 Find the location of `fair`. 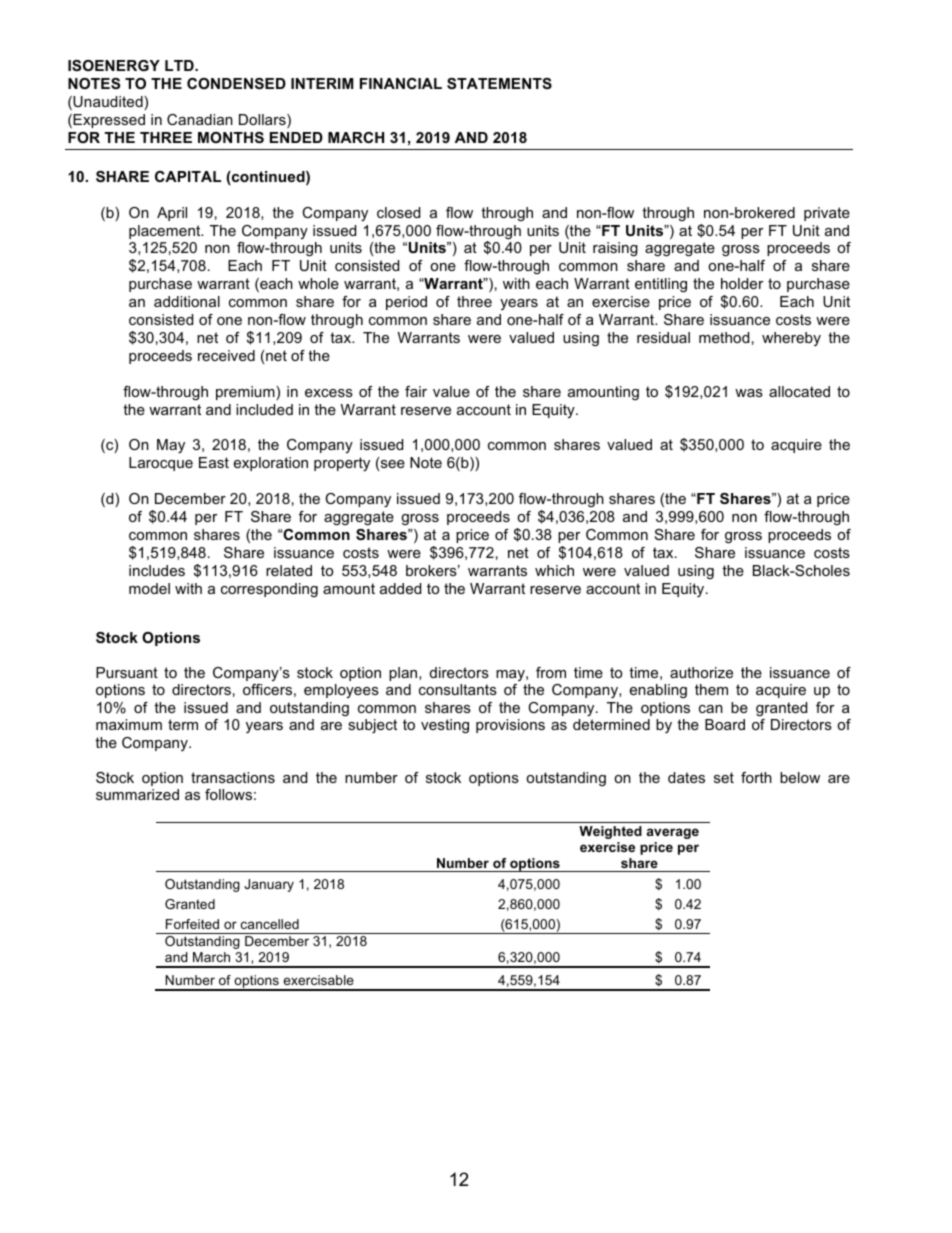

fair is located at coordinates (416, 391).
